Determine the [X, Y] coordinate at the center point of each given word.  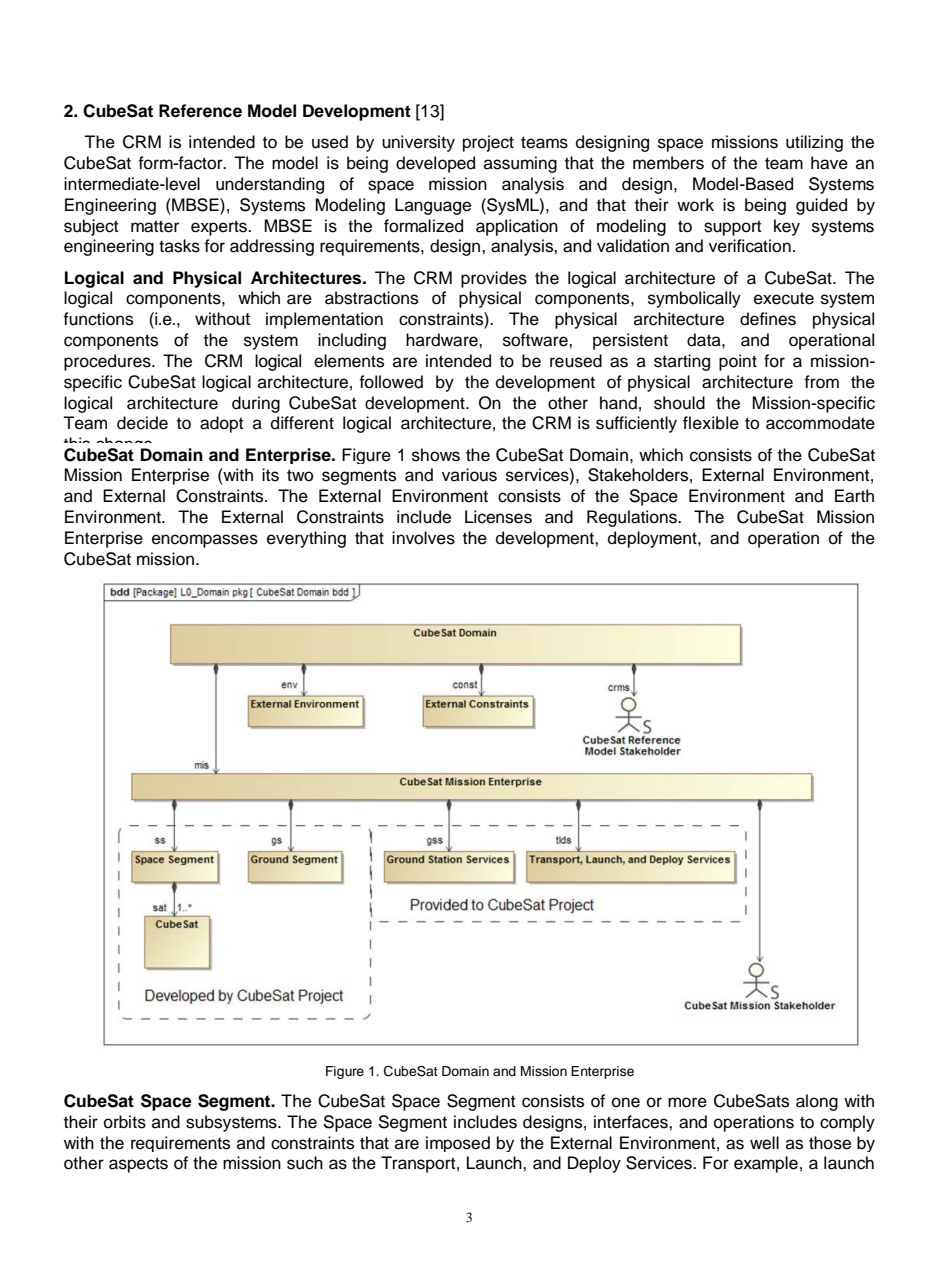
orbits [125, 1122]
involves [423, 538]
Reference [200, 111]
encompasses [205, 541]
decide [142, 423]
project [488, 143]
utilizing [814, 143]
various [469, 475]
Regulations [633, 518]
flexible [711, 423]
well [764, 1143]
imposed [458, 1144]
